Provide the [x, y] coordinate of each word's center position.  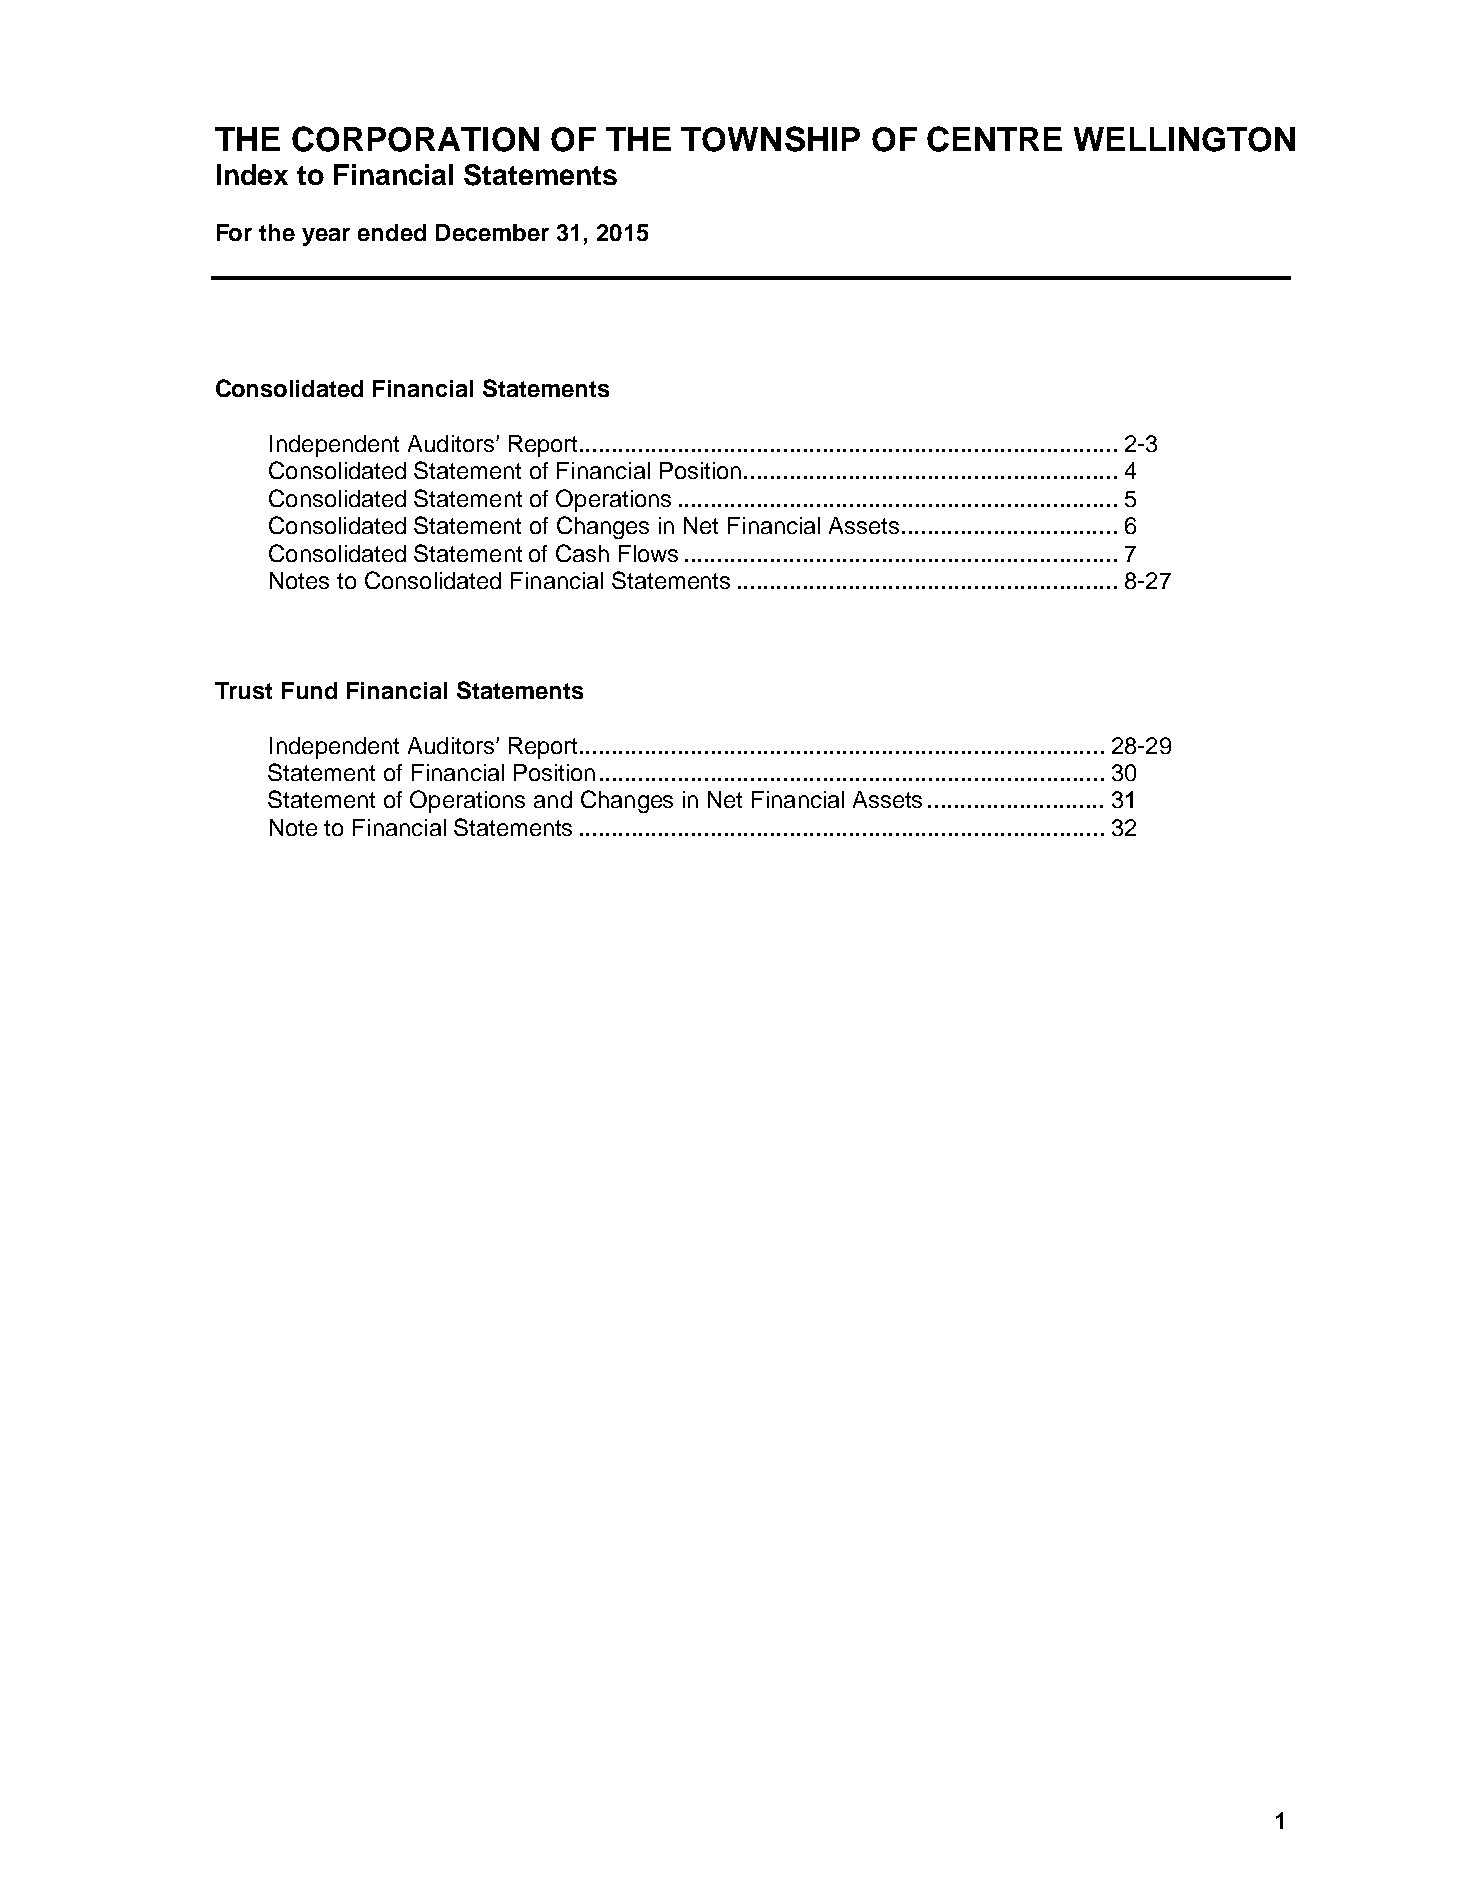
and [553, 799]
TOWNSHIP [770, 139]
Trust [243, 690]
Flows [648, 553]
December [492, 232]
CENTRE [994, 139]
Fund [309, 690]
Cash [582, 553]
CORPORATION [415, 139]
